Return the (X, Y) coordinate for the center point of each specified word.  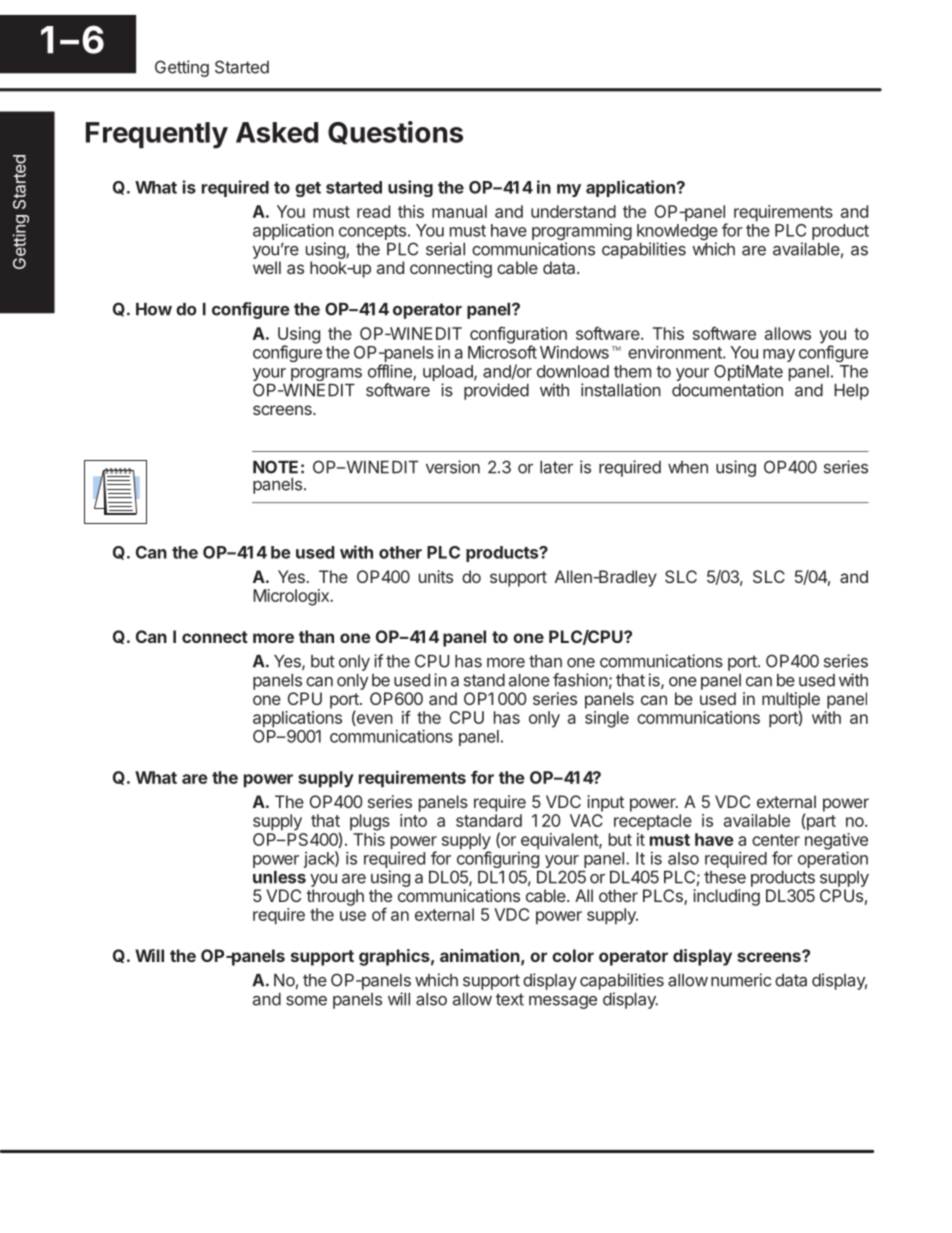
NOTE (275, 467)
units (436, 576)
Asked (277, 132)
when (688, 467)
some (306, 1001)
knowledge (677, 233)
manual (459, 211)
